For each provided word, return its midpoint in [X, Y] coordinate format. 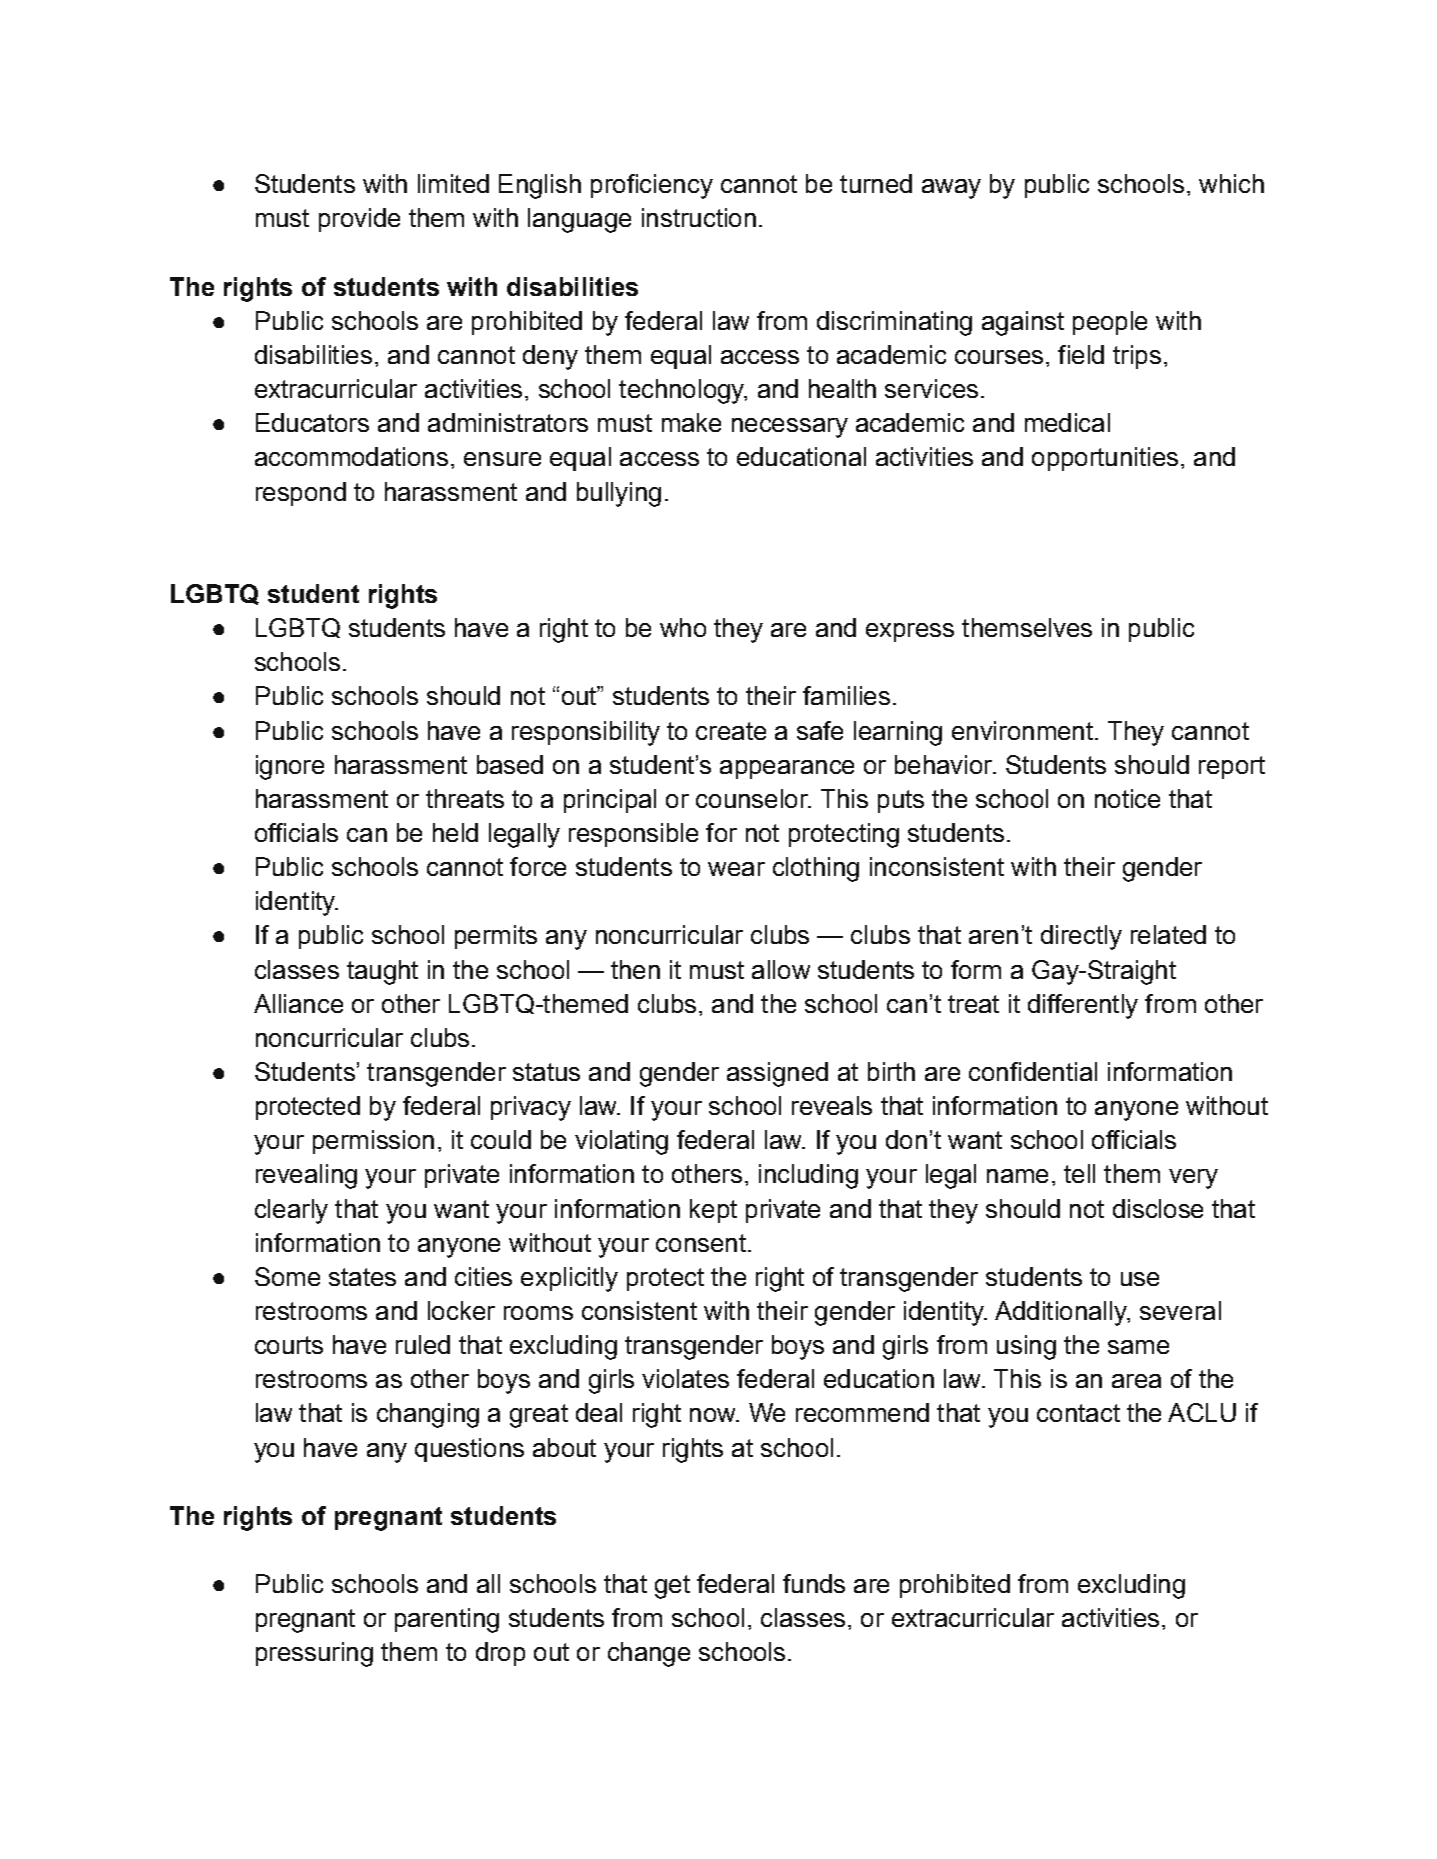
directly [1081, 937]
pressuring [314, 1654]
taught [382, 972]
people [1110, 323]
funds [814, 1583]
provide [359, 220]
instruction [699, 217]
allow [781, 969]
